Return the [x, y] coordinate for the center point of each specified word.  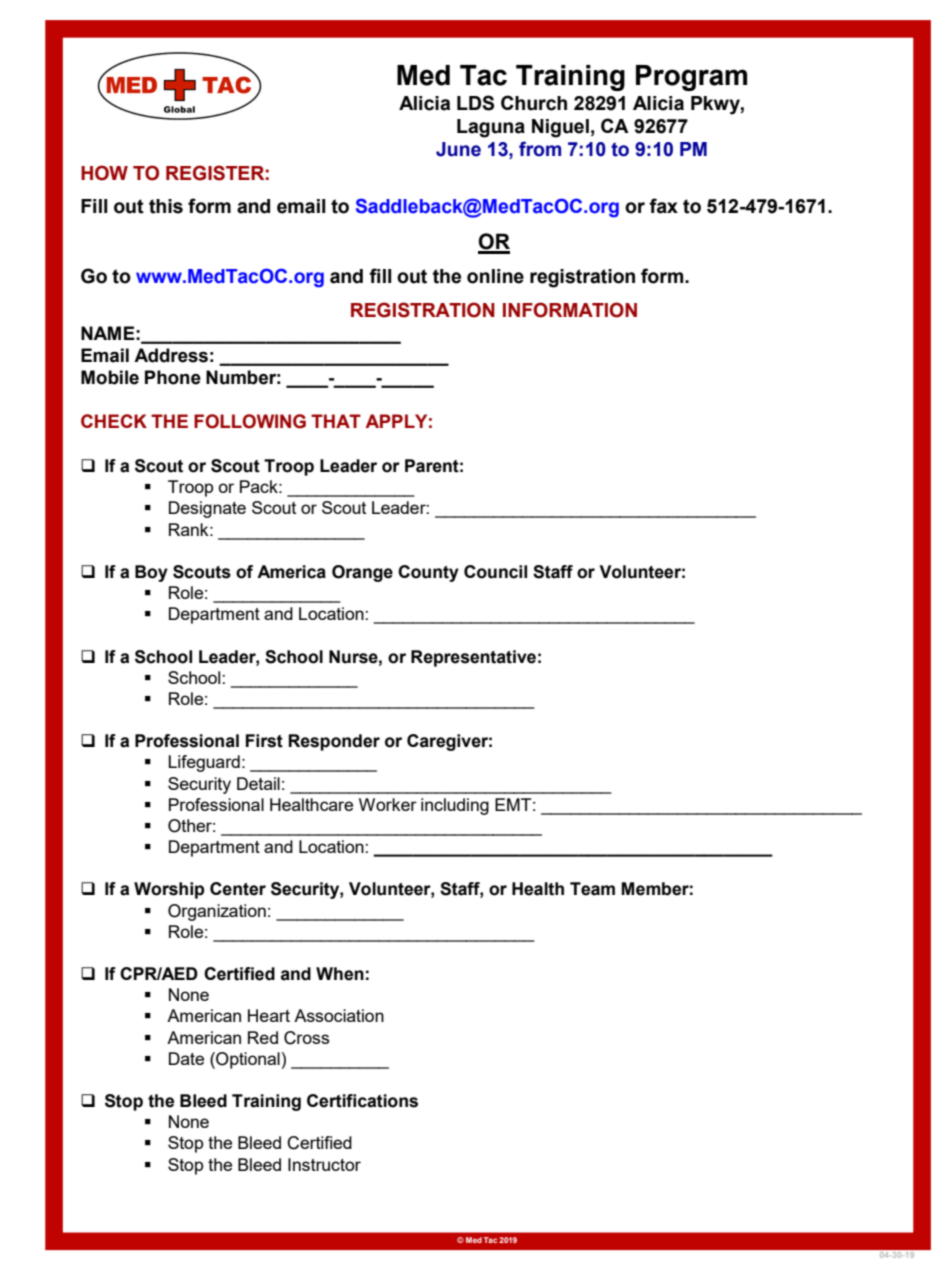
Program [691, 78]
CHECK [114, 421]
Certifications [362, 1101]
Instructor [324, 1164]
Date [186, 1058]
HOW [104, 173]
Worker [388, 804]
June [458, 149]
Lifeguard [204, 763]
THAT [336, 421]
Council [495, 572]
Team [592, 889]
